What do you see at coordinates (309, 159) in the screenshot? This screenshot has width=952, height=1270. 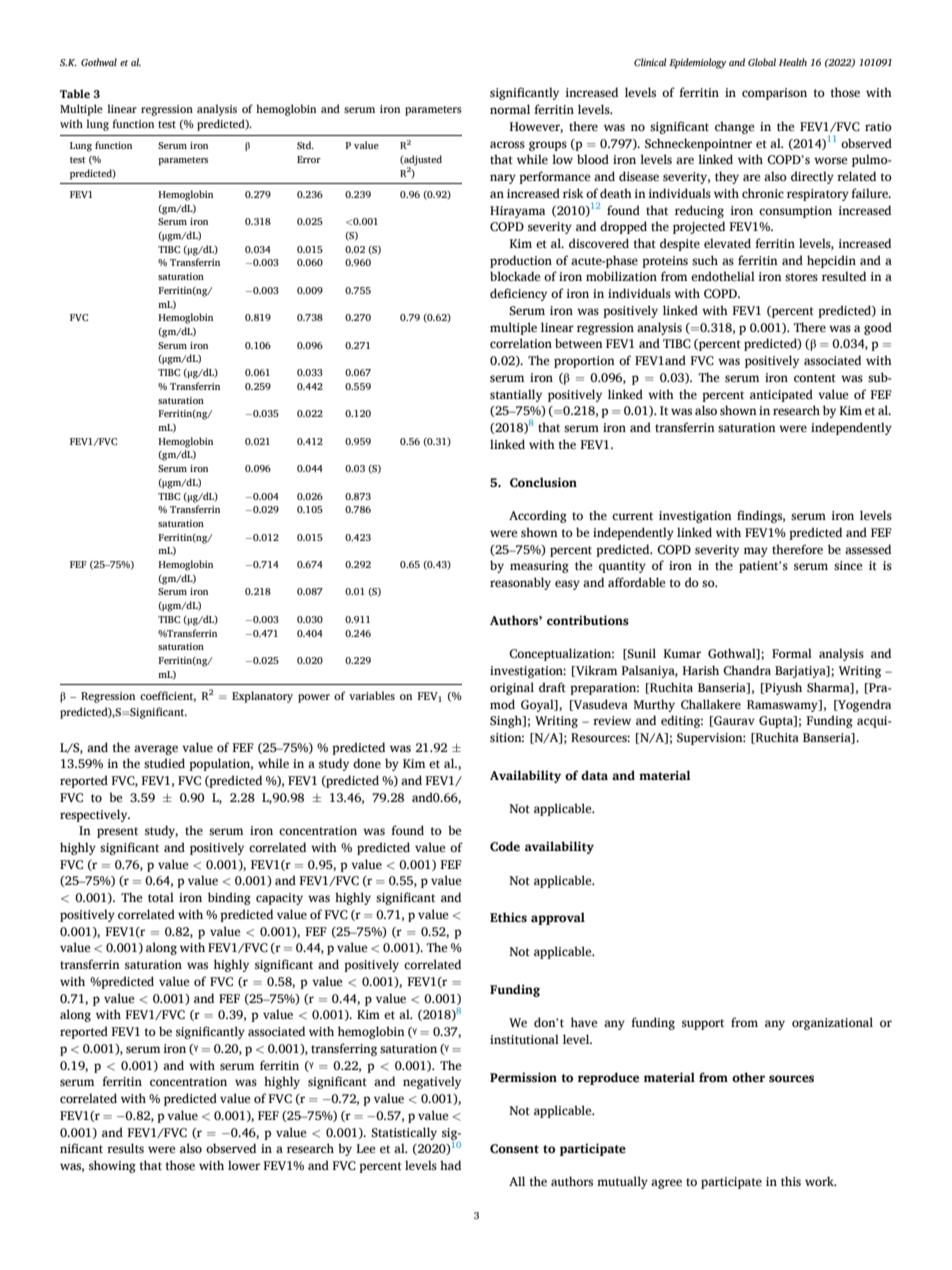 I see `Error` at bounding box center [309, 159].
